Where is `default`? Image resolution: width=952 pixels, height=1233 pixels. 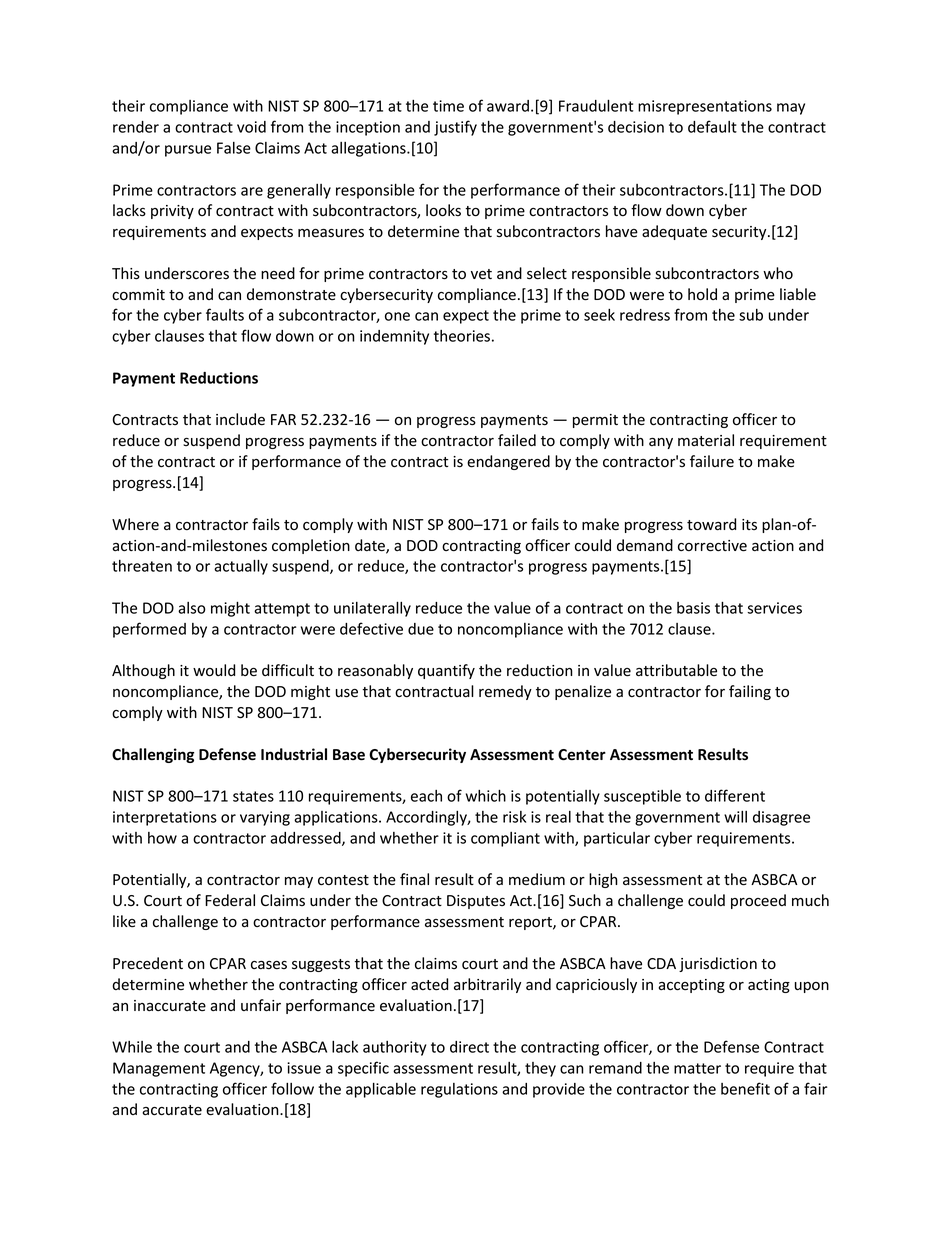 default is located at coordinates (712, 126).
